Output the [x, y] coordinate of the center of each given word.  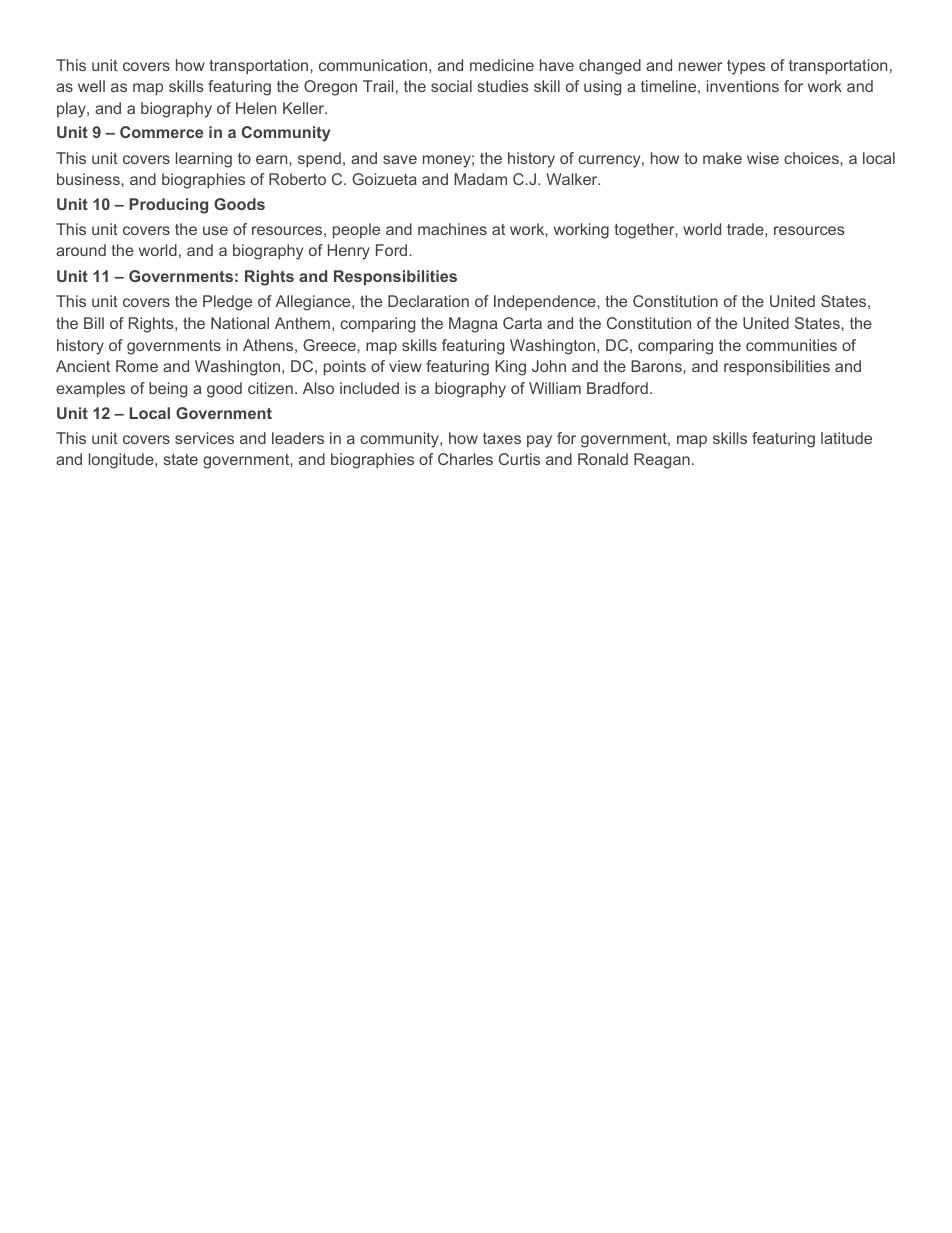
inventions [743, 86]
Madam [480, 179]
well [91, 86]
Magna [473, 325]
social [451, 86]
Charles [465, 459]
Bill [94, 323]
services [204, 438]
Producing [168, 206]
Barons [657, 366]
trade [745, 229]
